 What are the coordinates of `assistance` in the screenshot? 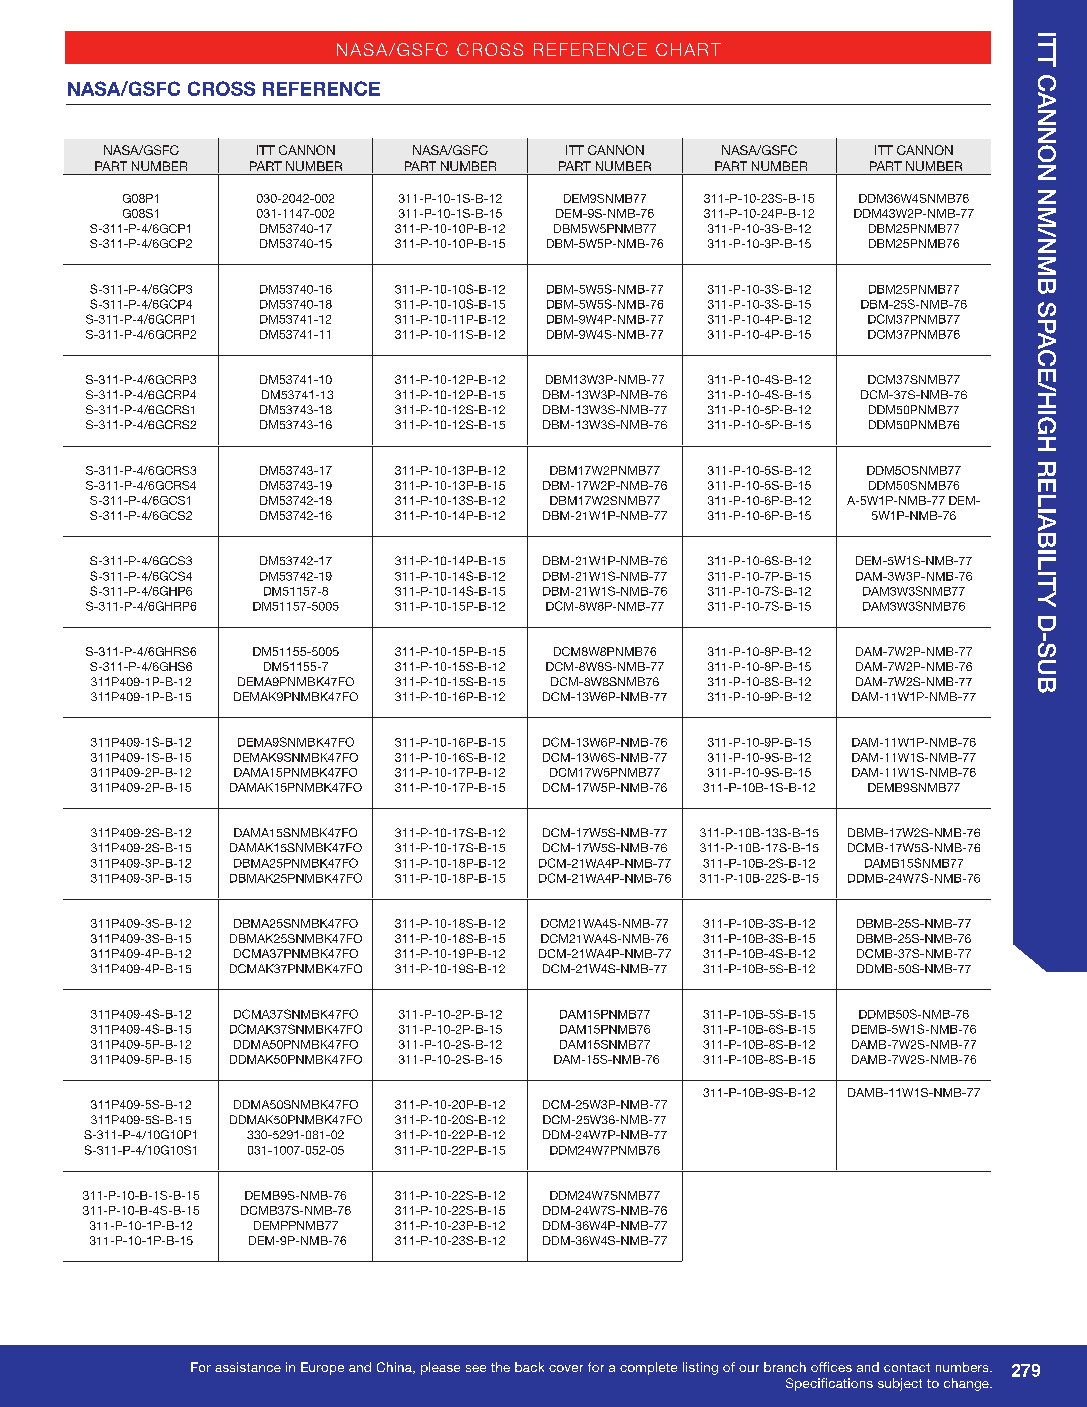 It's located at (248, 1367).
